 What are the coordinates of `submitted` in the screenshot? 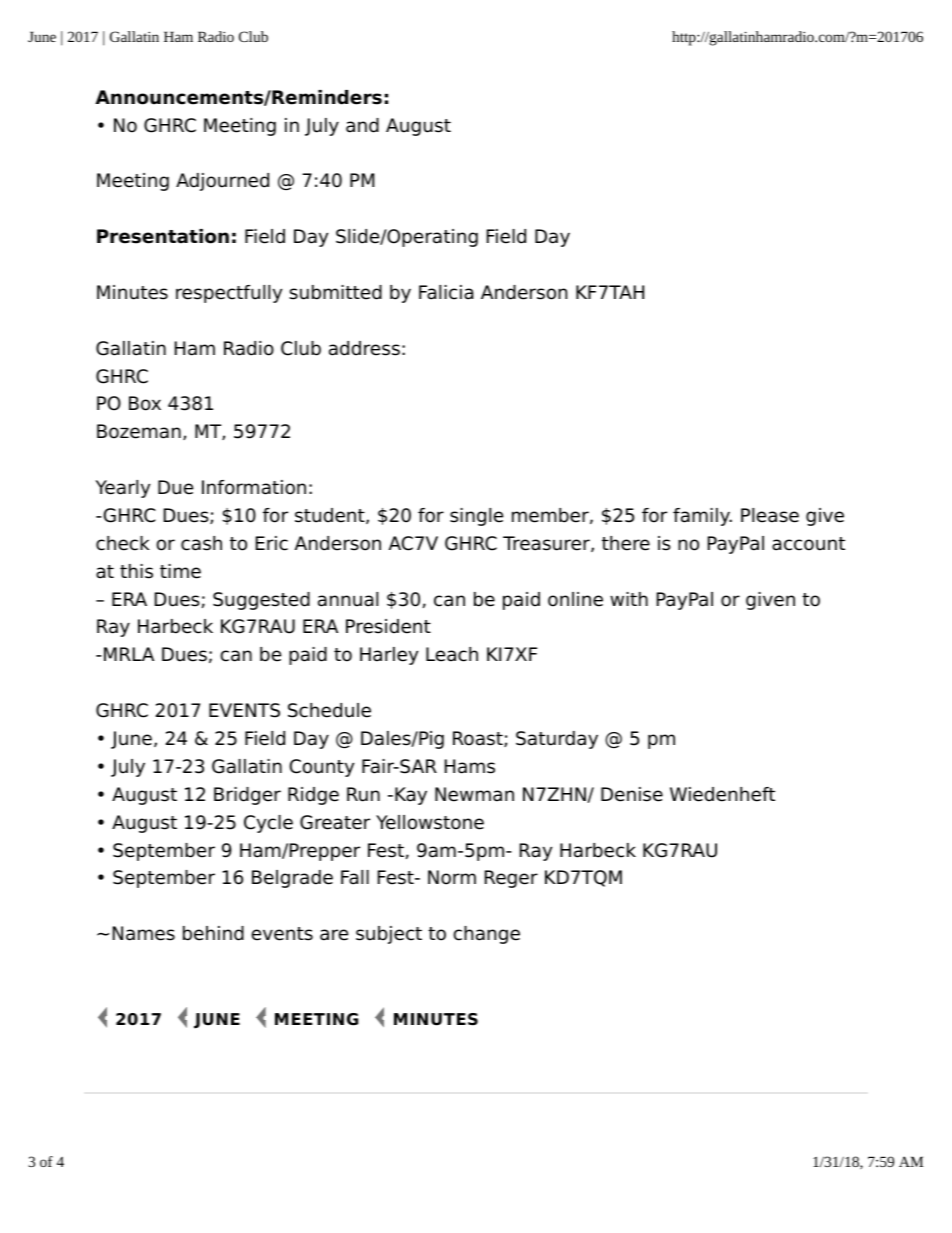 It's located at (335, 292).
